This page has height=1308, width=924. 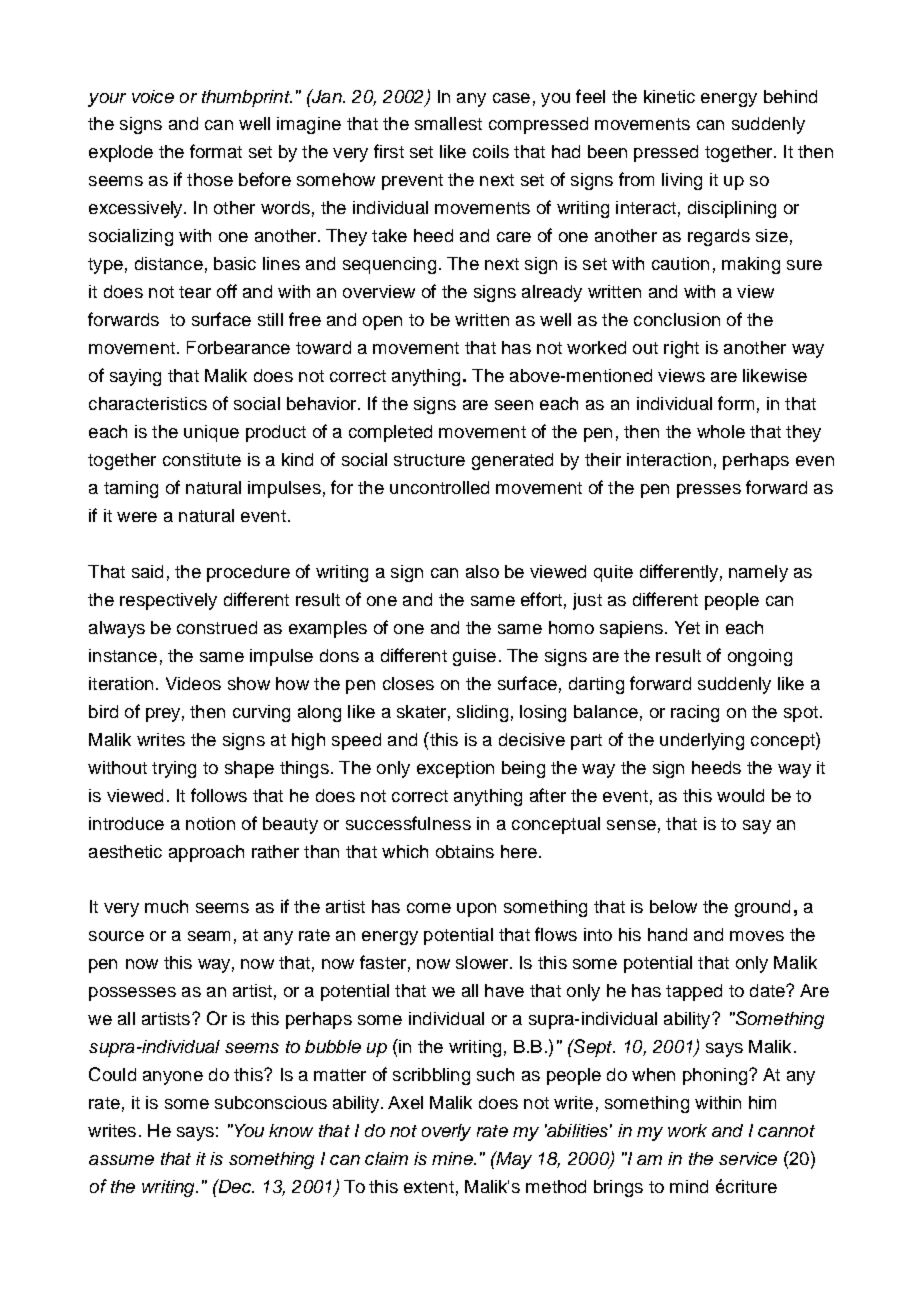 I want to click on smallest, so click(x=448, y=123).
